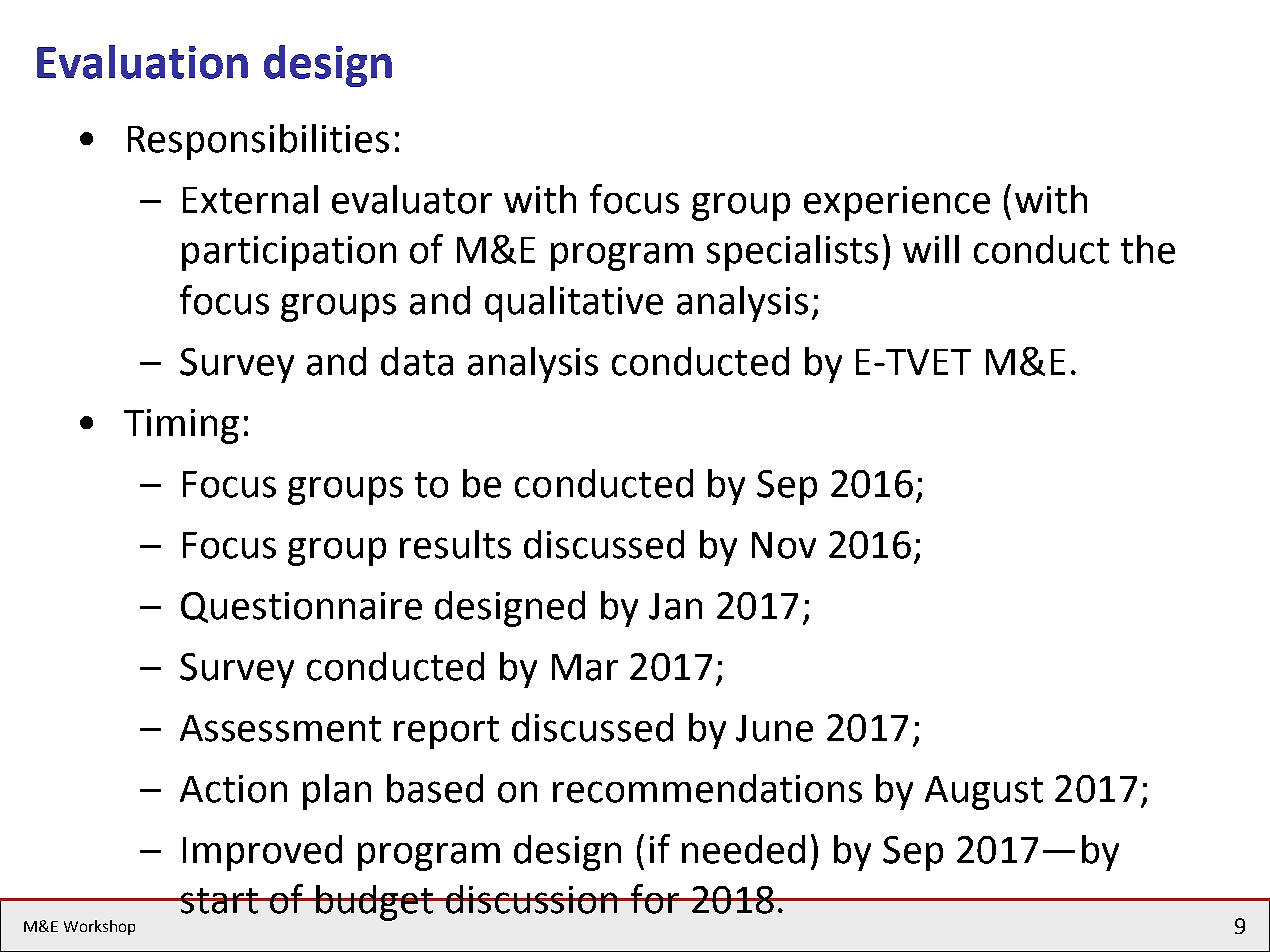 This screenshot has height=952, width=1270. Describe the element at coordinates (655, 899) in the screenshot. I see `for` at that location.
